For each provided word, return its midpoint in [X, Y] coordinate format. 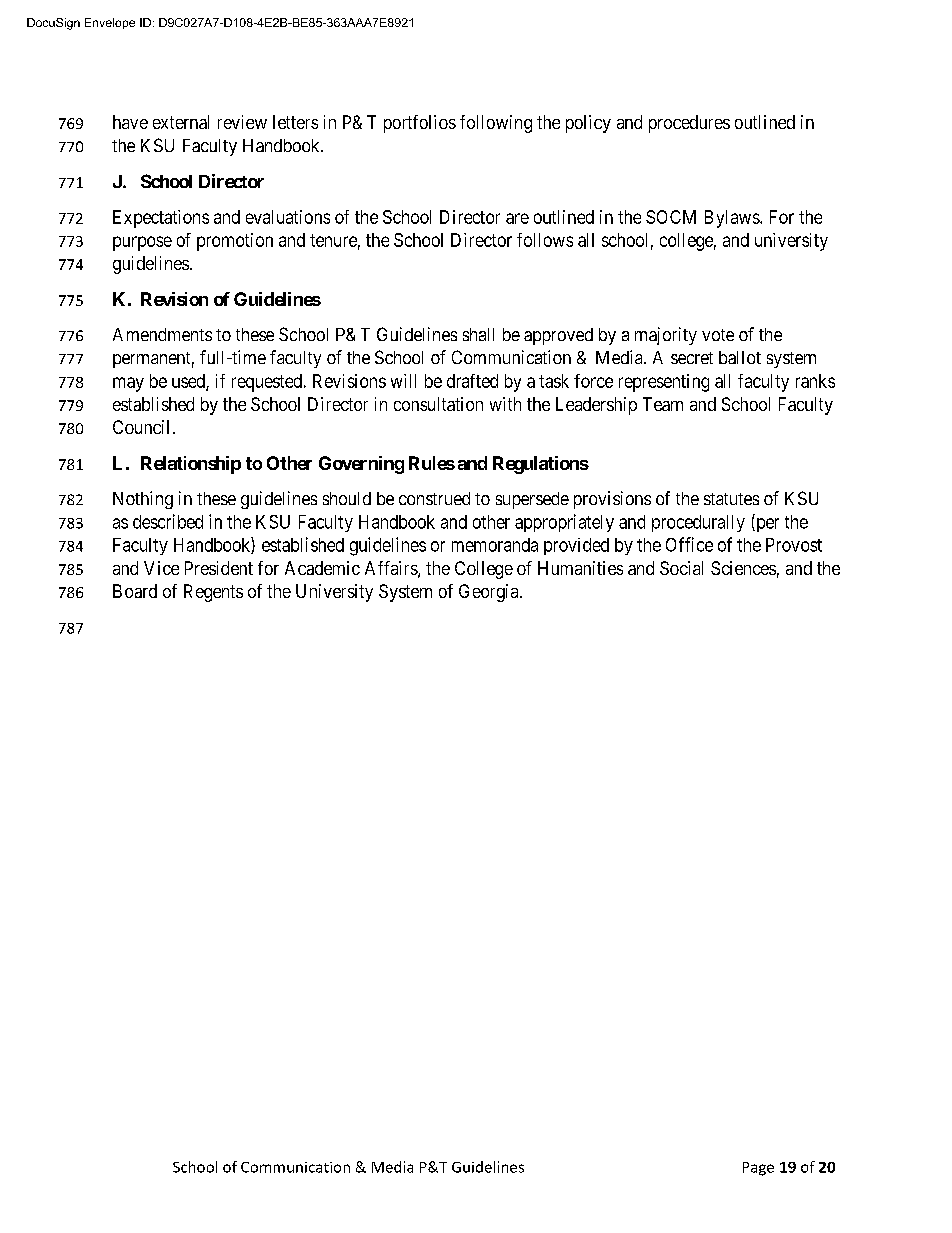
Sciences [743, 568]
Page [758, 1169]
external [181, 122]
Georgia [490, 593]
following [496, 124]
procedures [689, 124]
